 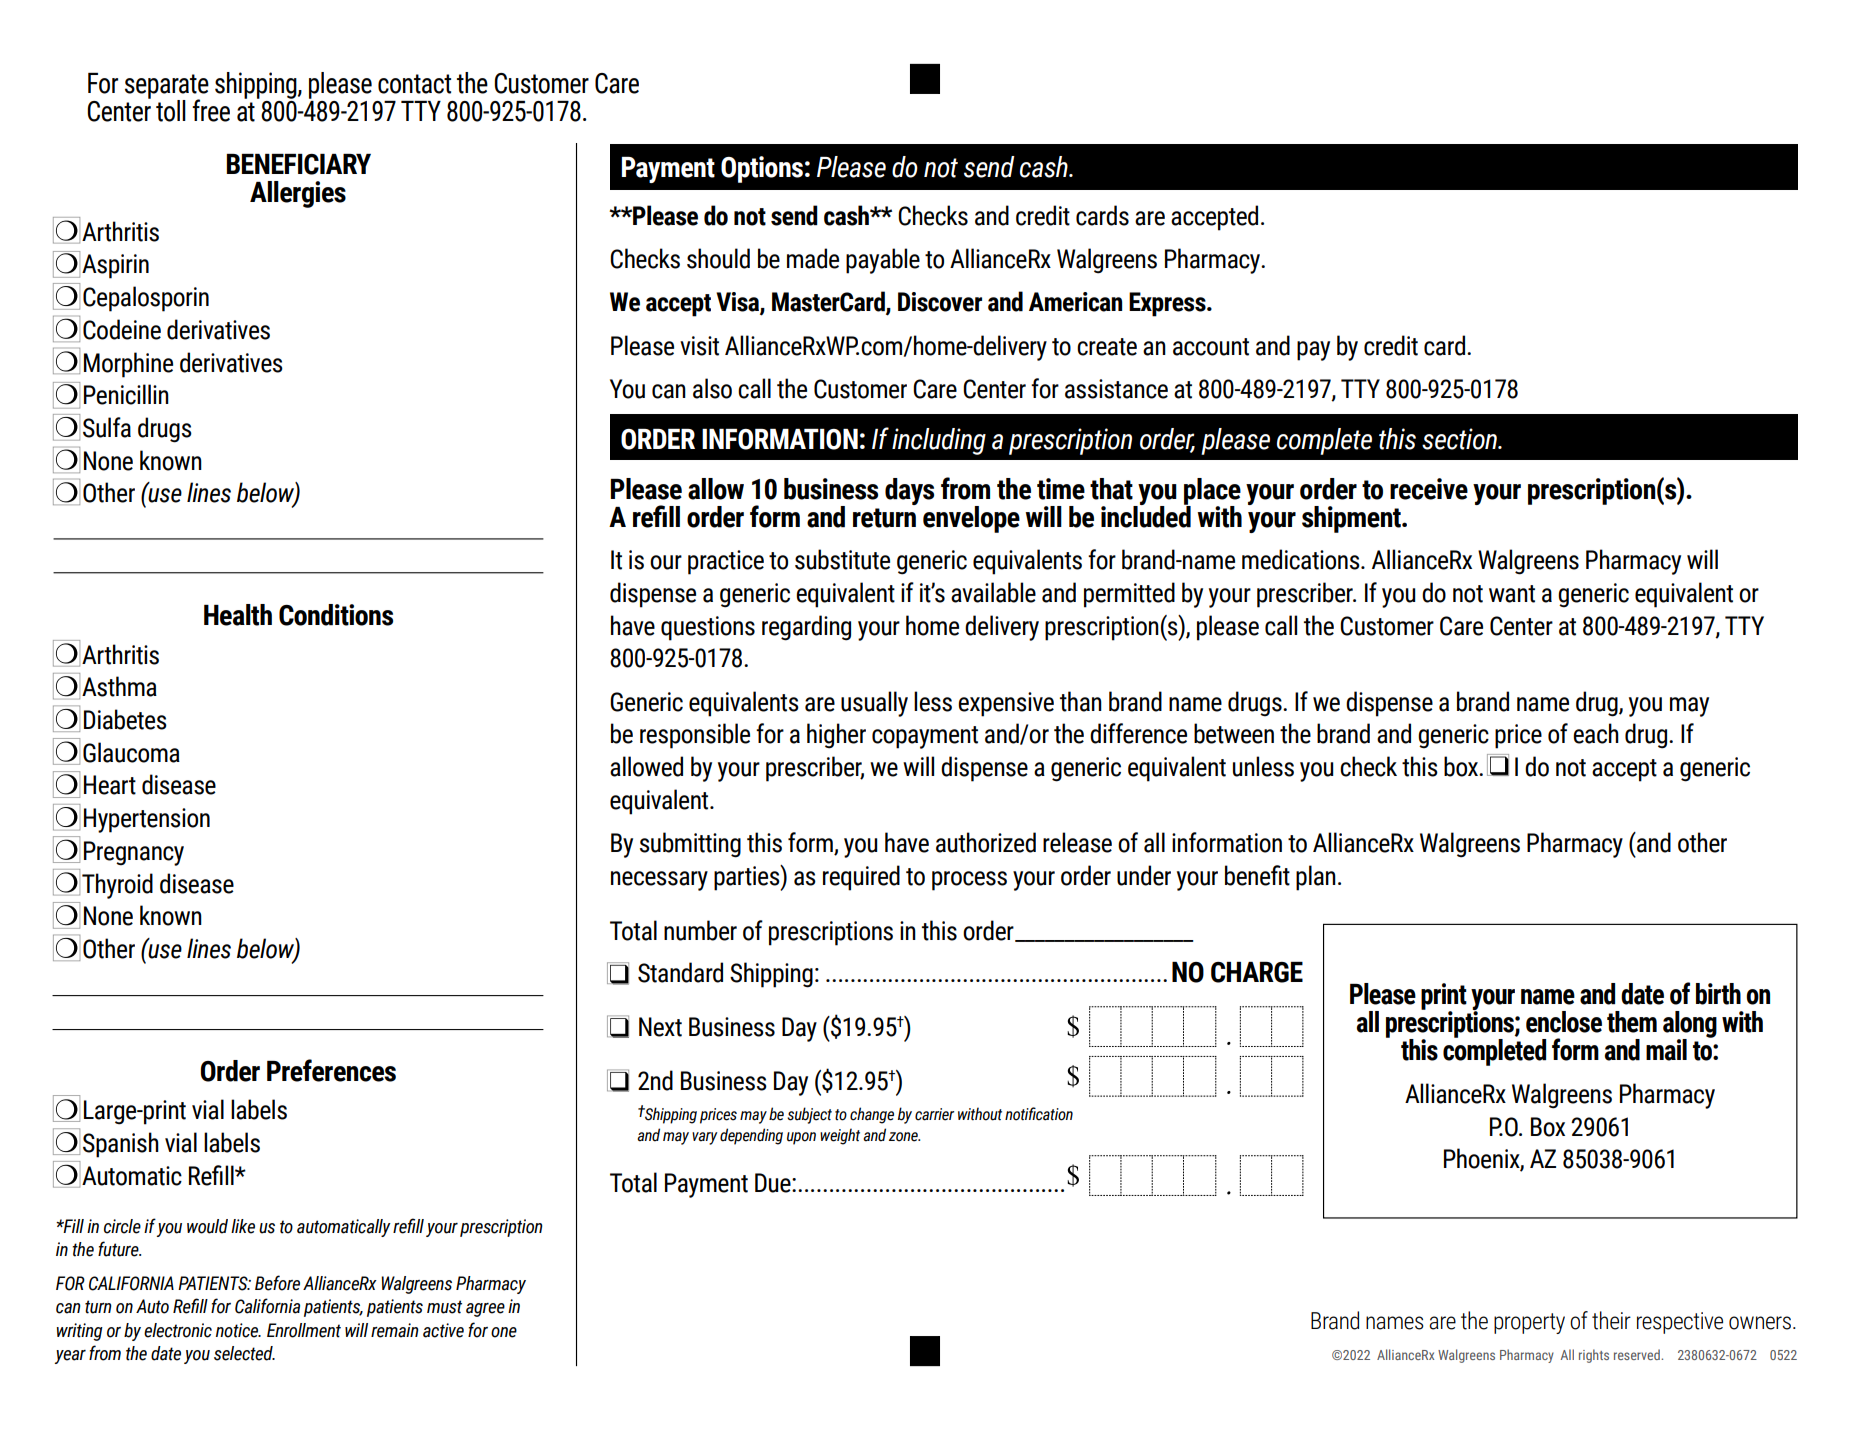 What do you see at coordinates (485, 1310) in the screenshot?
I see `agree` at bounding box center [485, 1310].
